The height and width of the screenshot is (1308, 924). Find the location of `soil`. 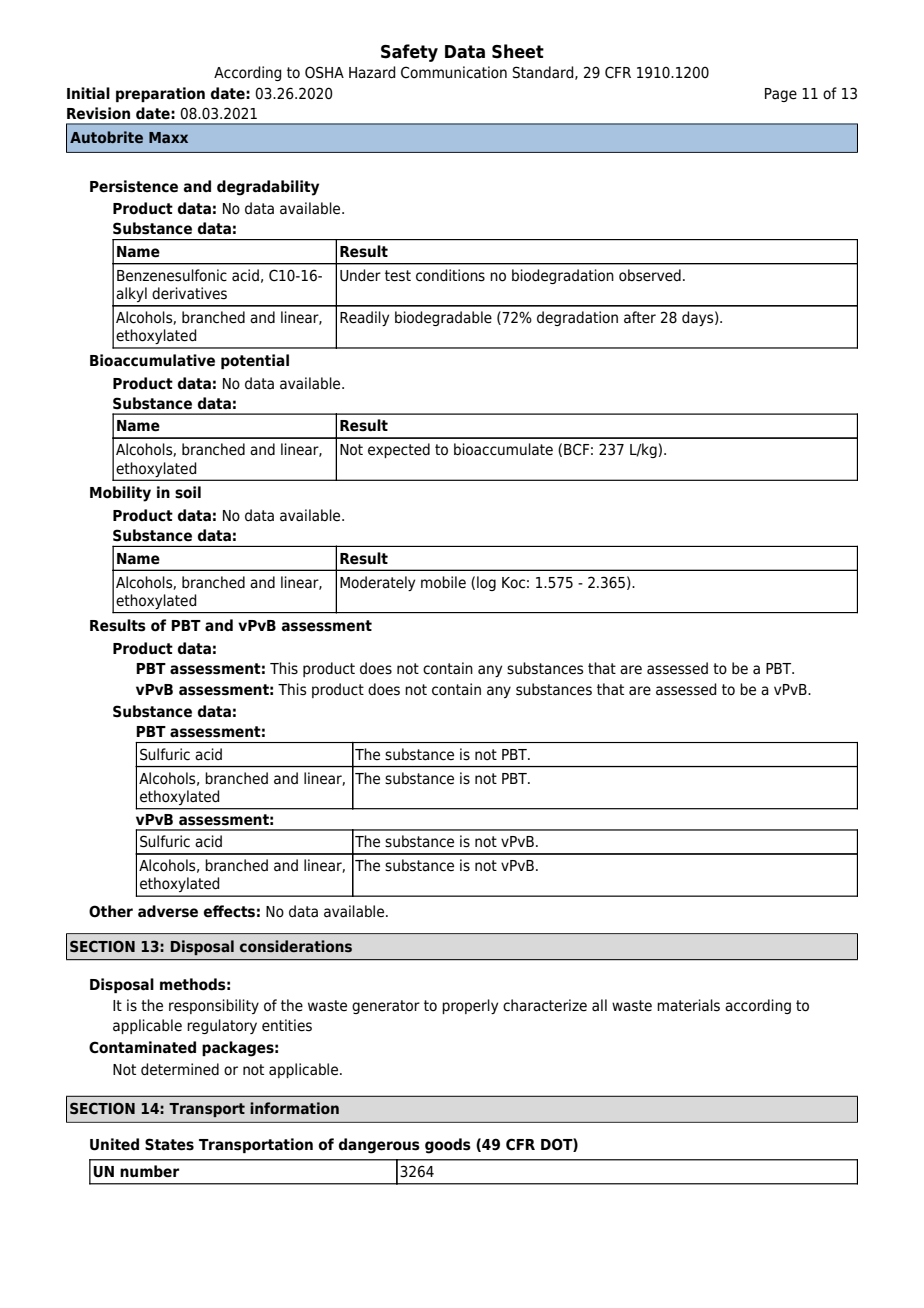

soil is located at coordinates (188, 492).
